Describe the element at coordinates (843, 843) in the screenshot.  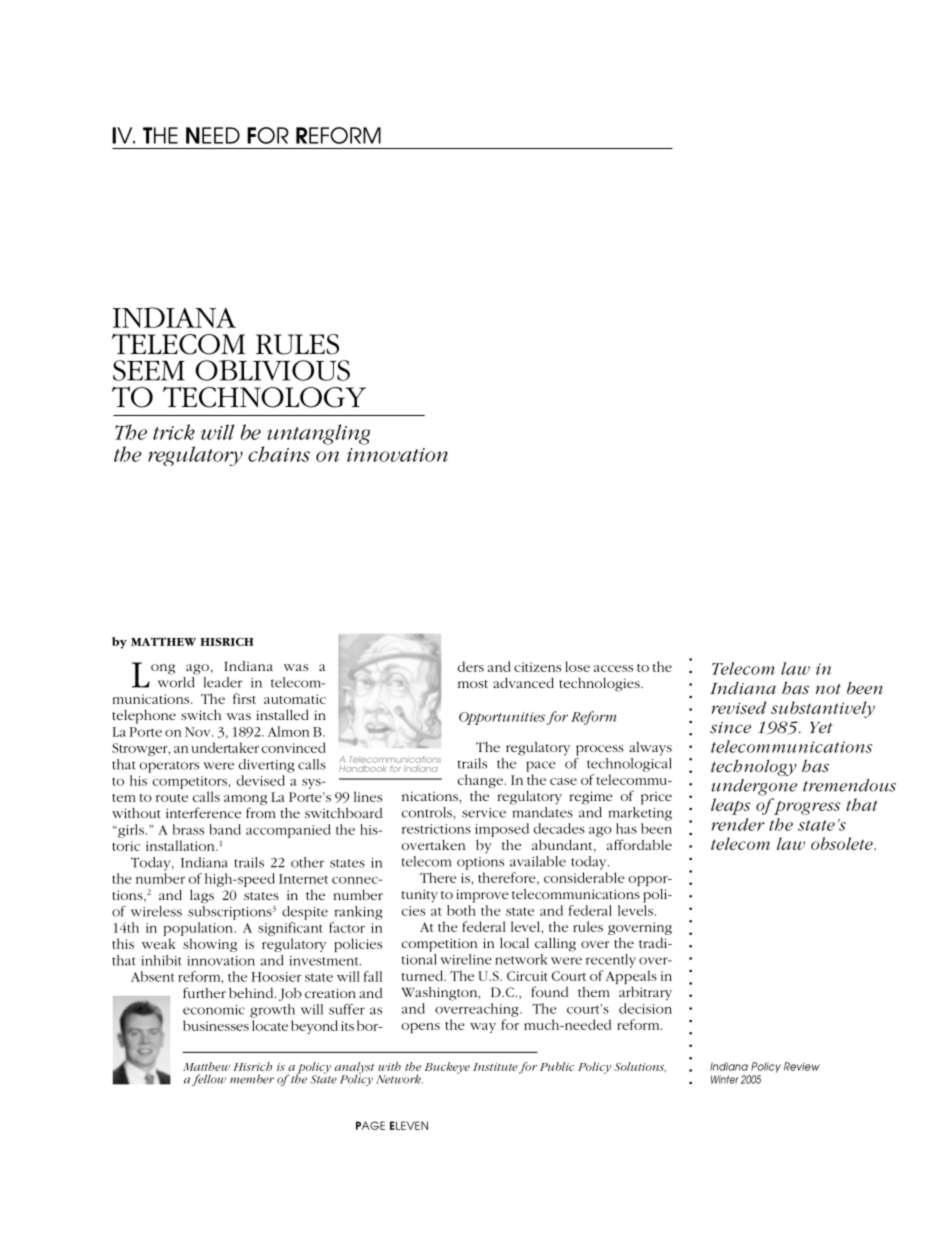
I see `obsolete` at that location.
